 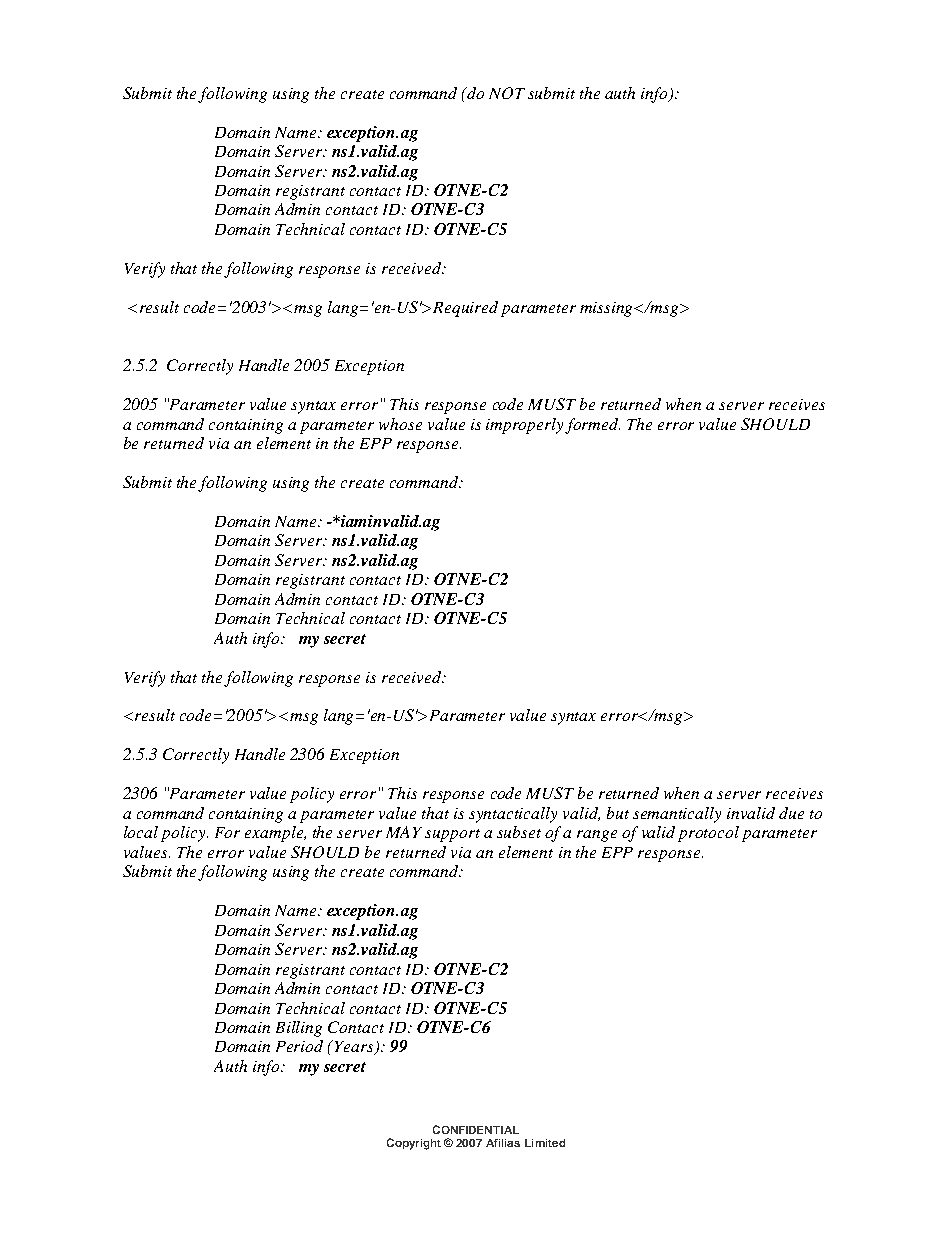 What do you see at coordinates (677, 815) in the screenshot?
I see `semantically` at bounding box center [677, 815].
